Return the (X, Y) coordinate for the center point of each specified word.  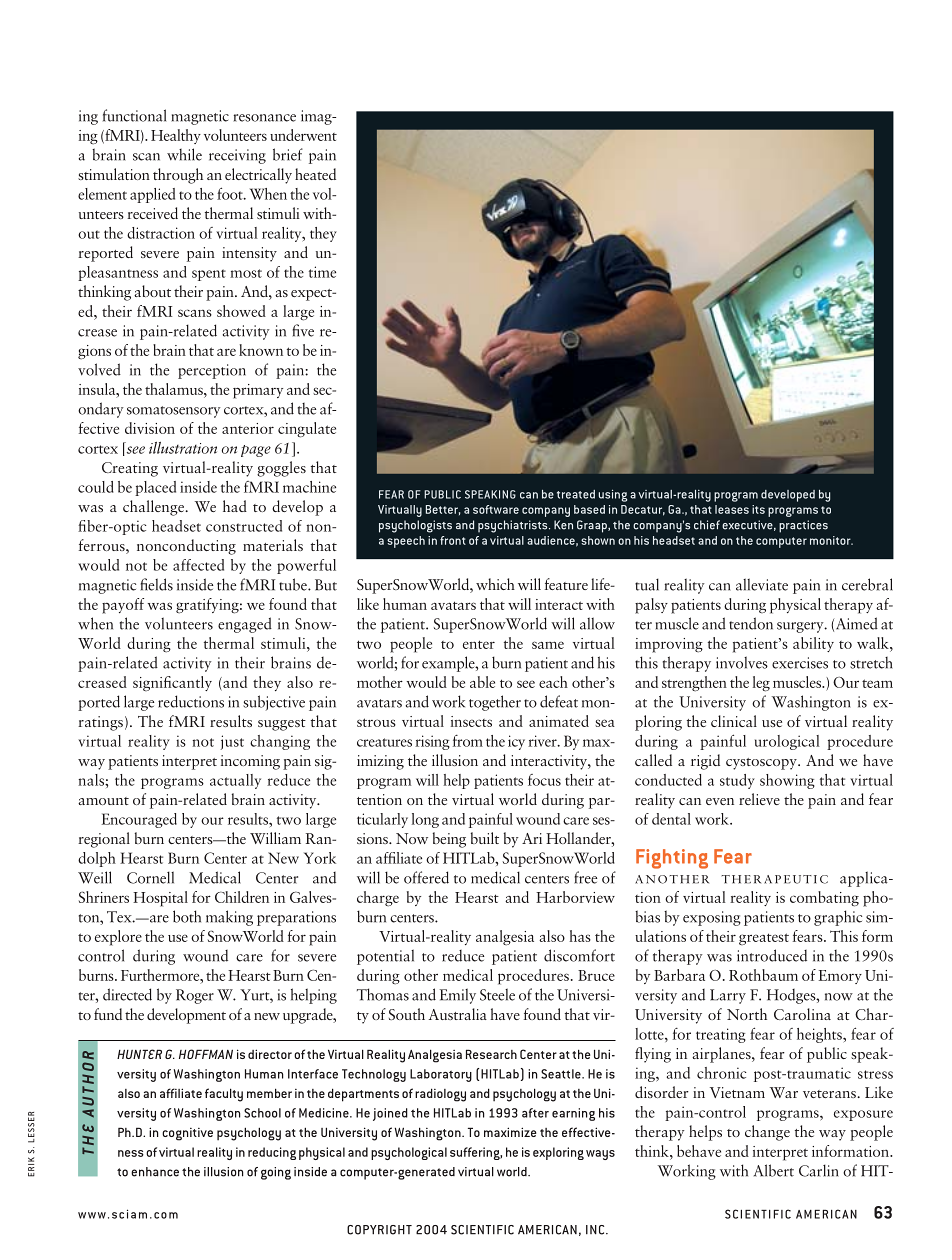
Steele (497, 994)
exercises (800, 663)
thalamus (175, 389)
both (187, 916)
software (496, 509)
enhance (155, 1172)
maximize (510, 1132)
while (184, 154)
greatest (764, 939)
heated (315, 174)
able (482, 682)
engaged (245, 625)
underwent (303, 135)
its (758, 509)
